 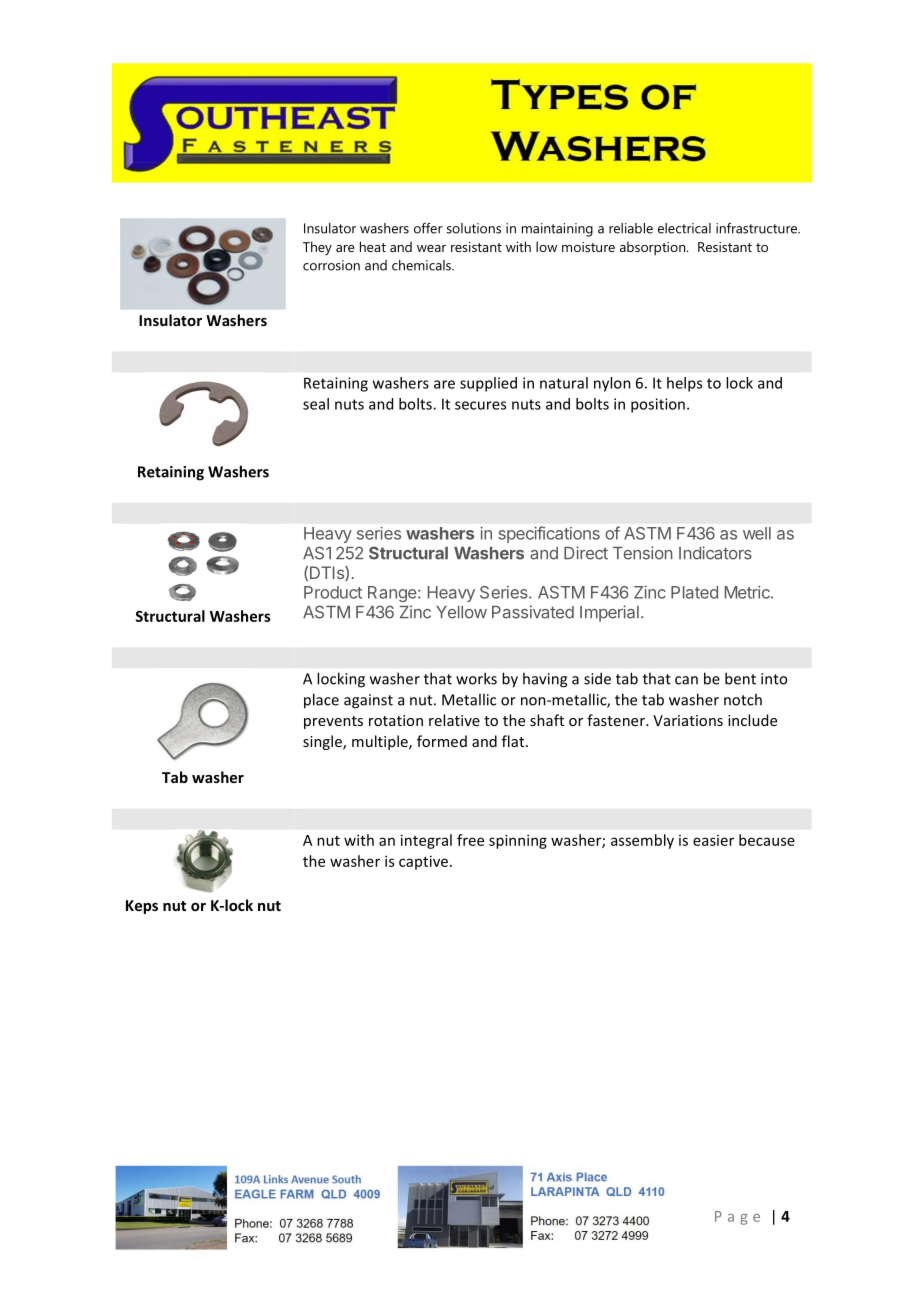 What do you see at coordinates (393, 594) in the document?
I see `Range` at bounding box center [393, 594].
